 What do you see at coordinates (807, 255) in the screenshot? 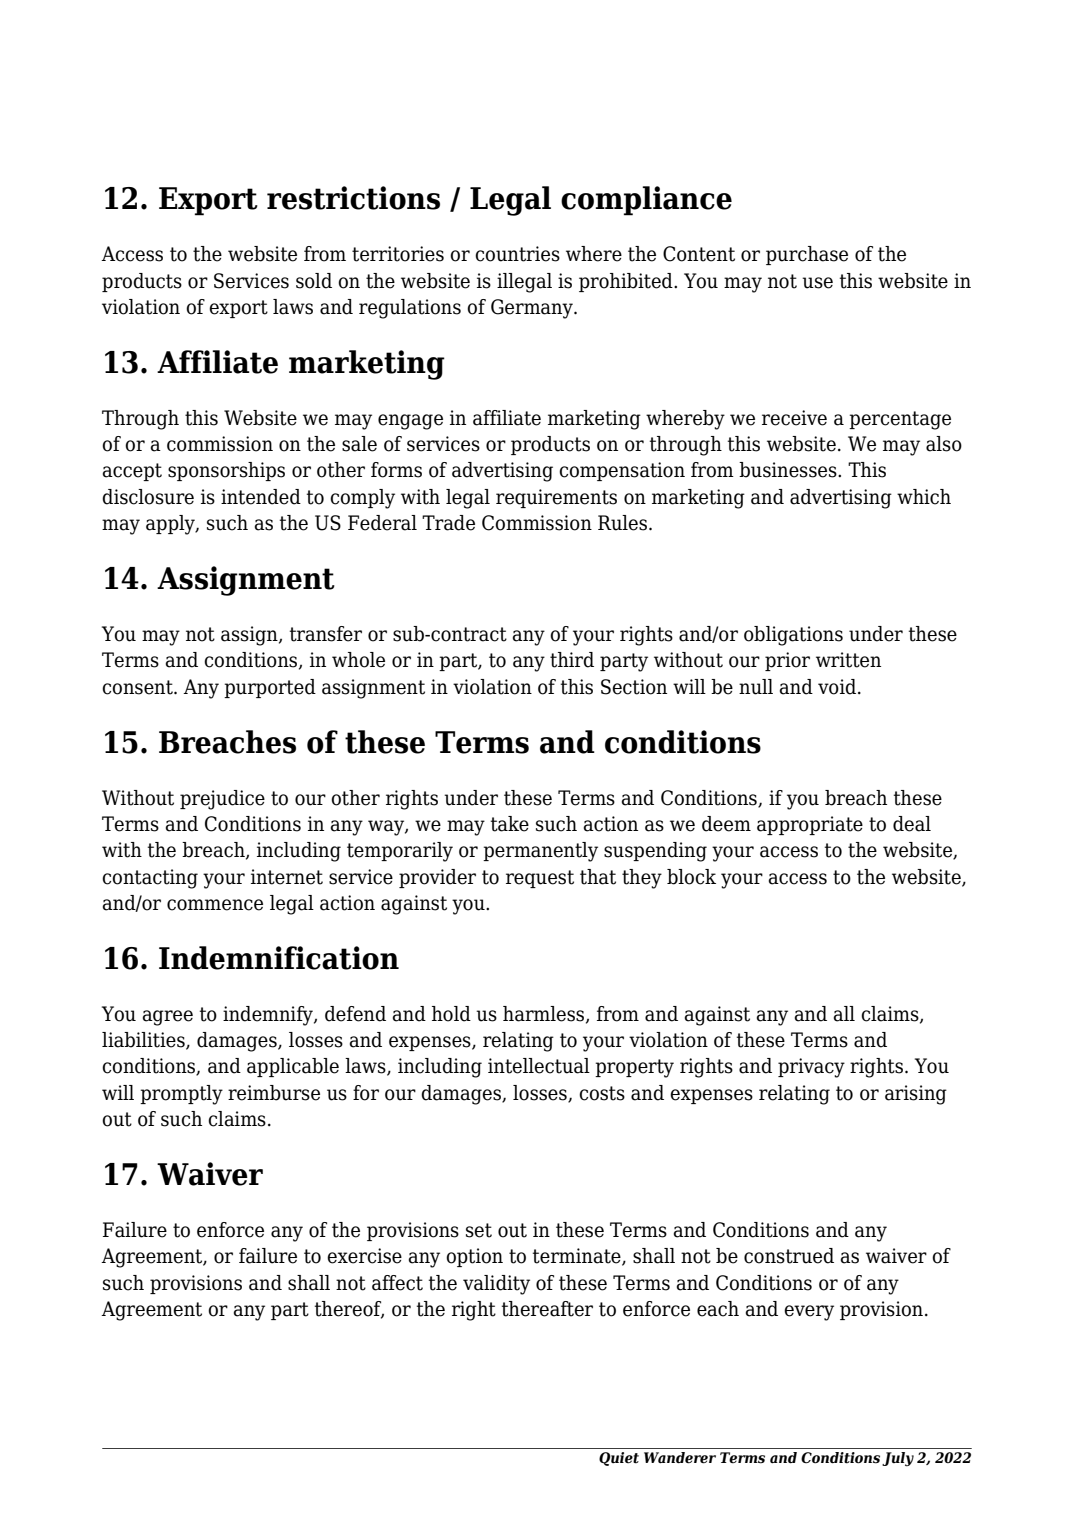
I see `purchase` at bounding box center [807, 255].
